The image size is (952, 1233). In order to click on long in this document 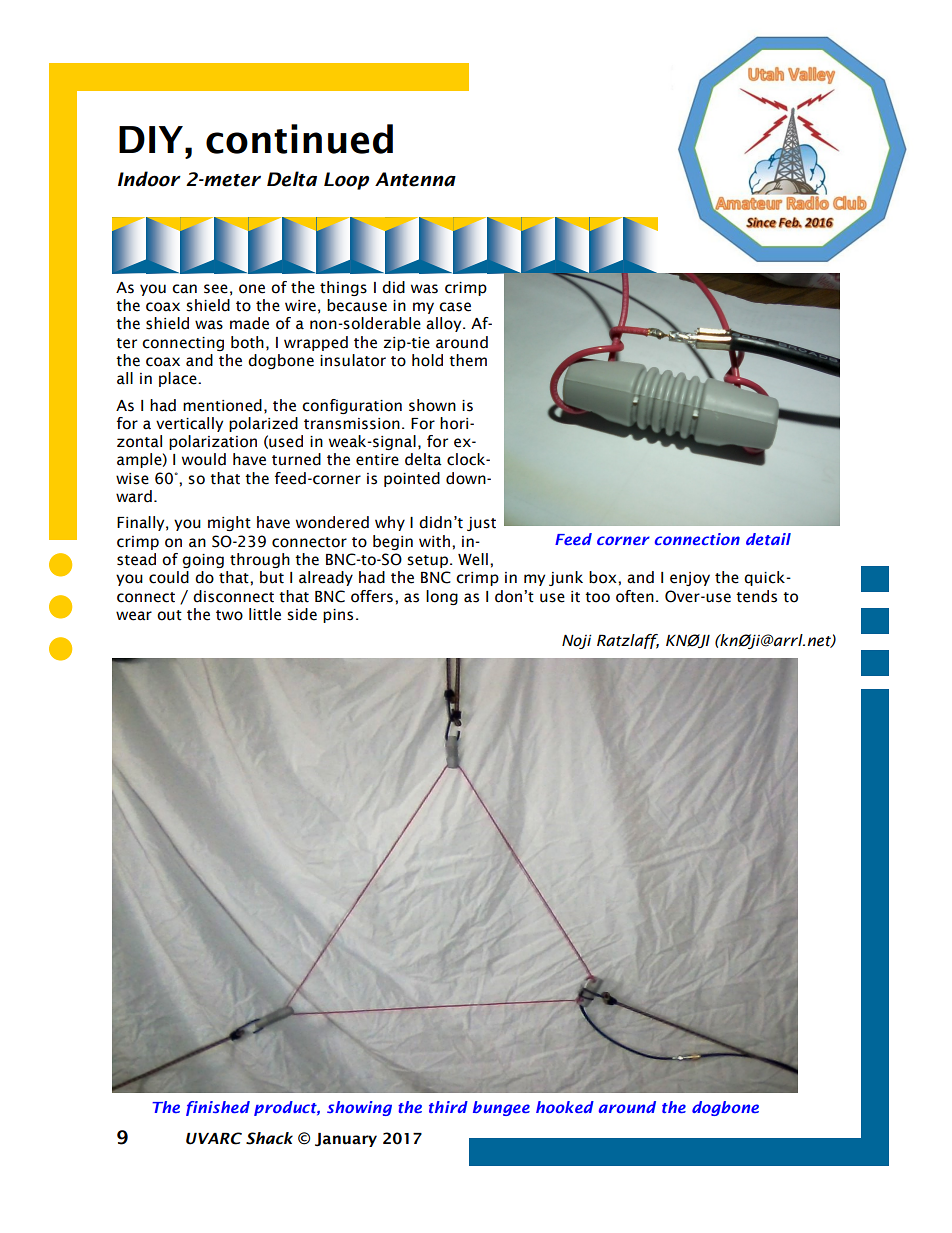, I will do `click(442, 597)`.
